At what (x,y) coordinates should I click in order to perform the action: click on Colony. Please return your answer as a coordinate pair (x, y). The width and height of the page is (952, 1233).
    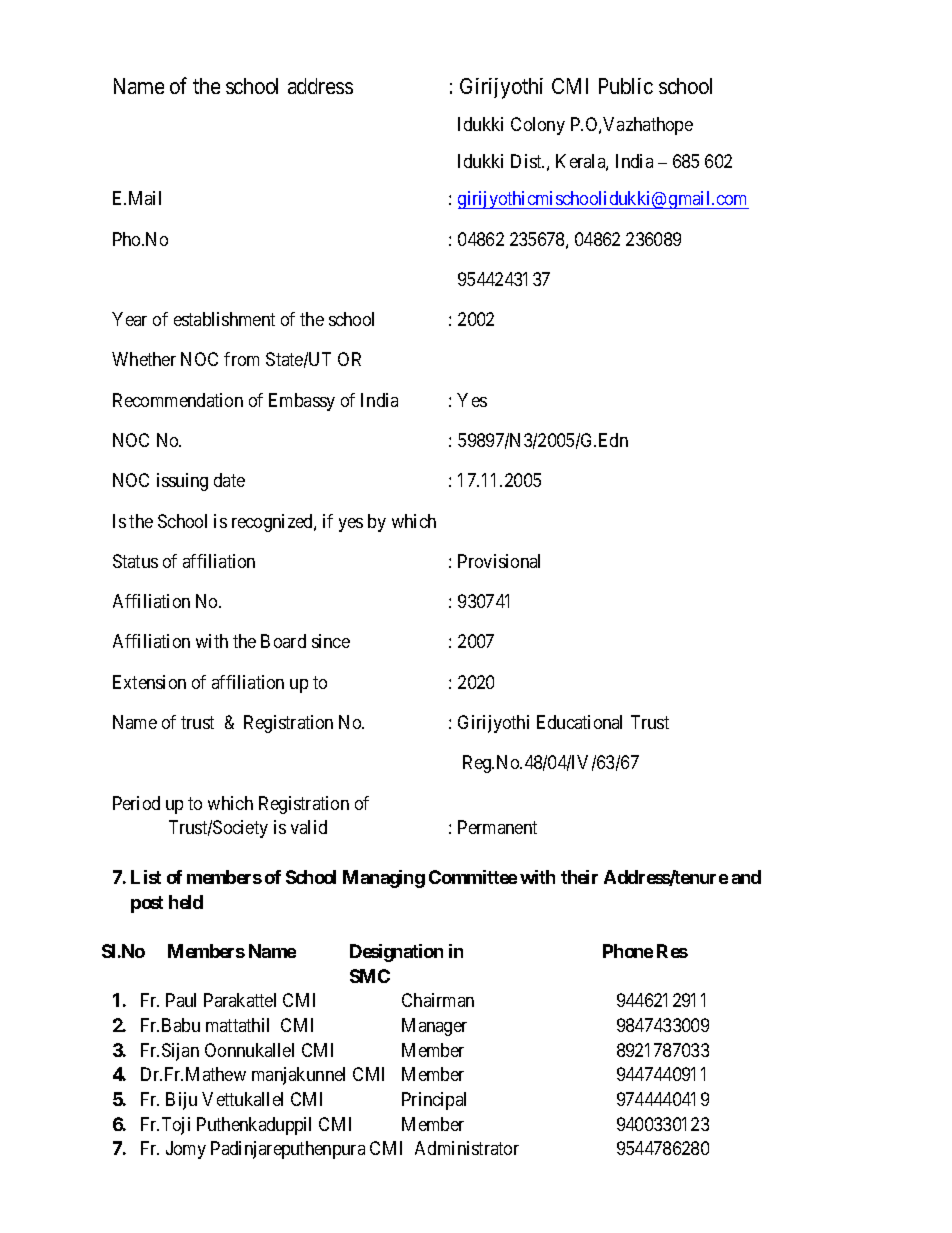
    Looking at the image, I should click on (538, 126).
